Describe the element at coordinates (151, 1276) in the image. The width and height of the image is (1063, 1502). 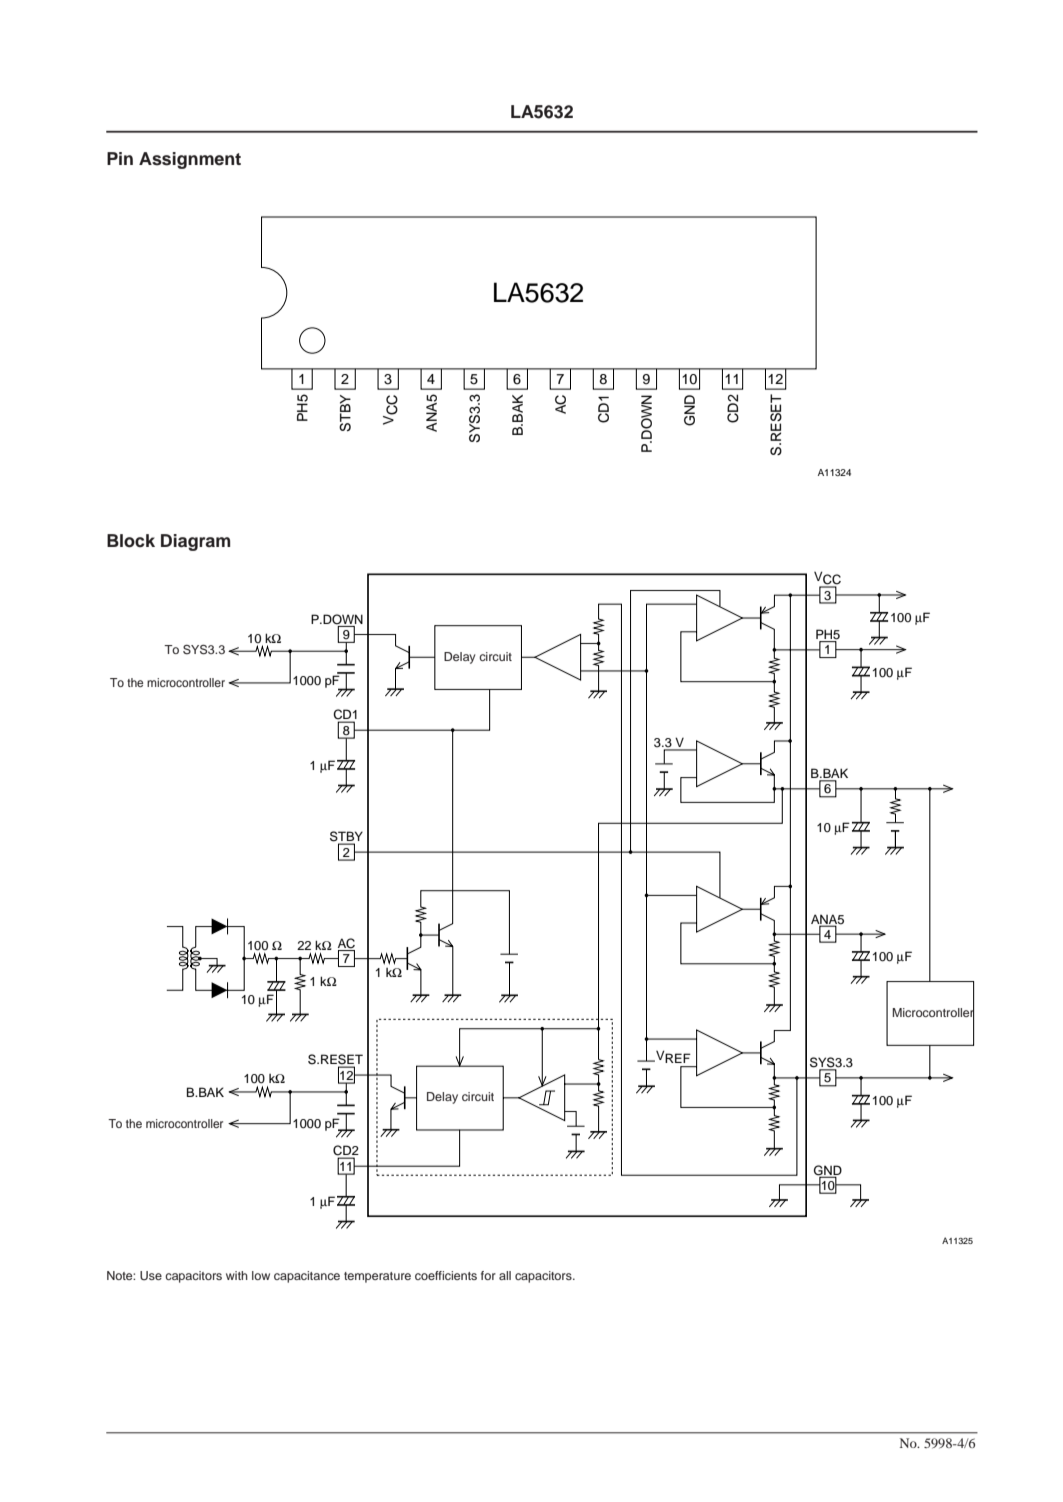
I see `Use` at that location.
